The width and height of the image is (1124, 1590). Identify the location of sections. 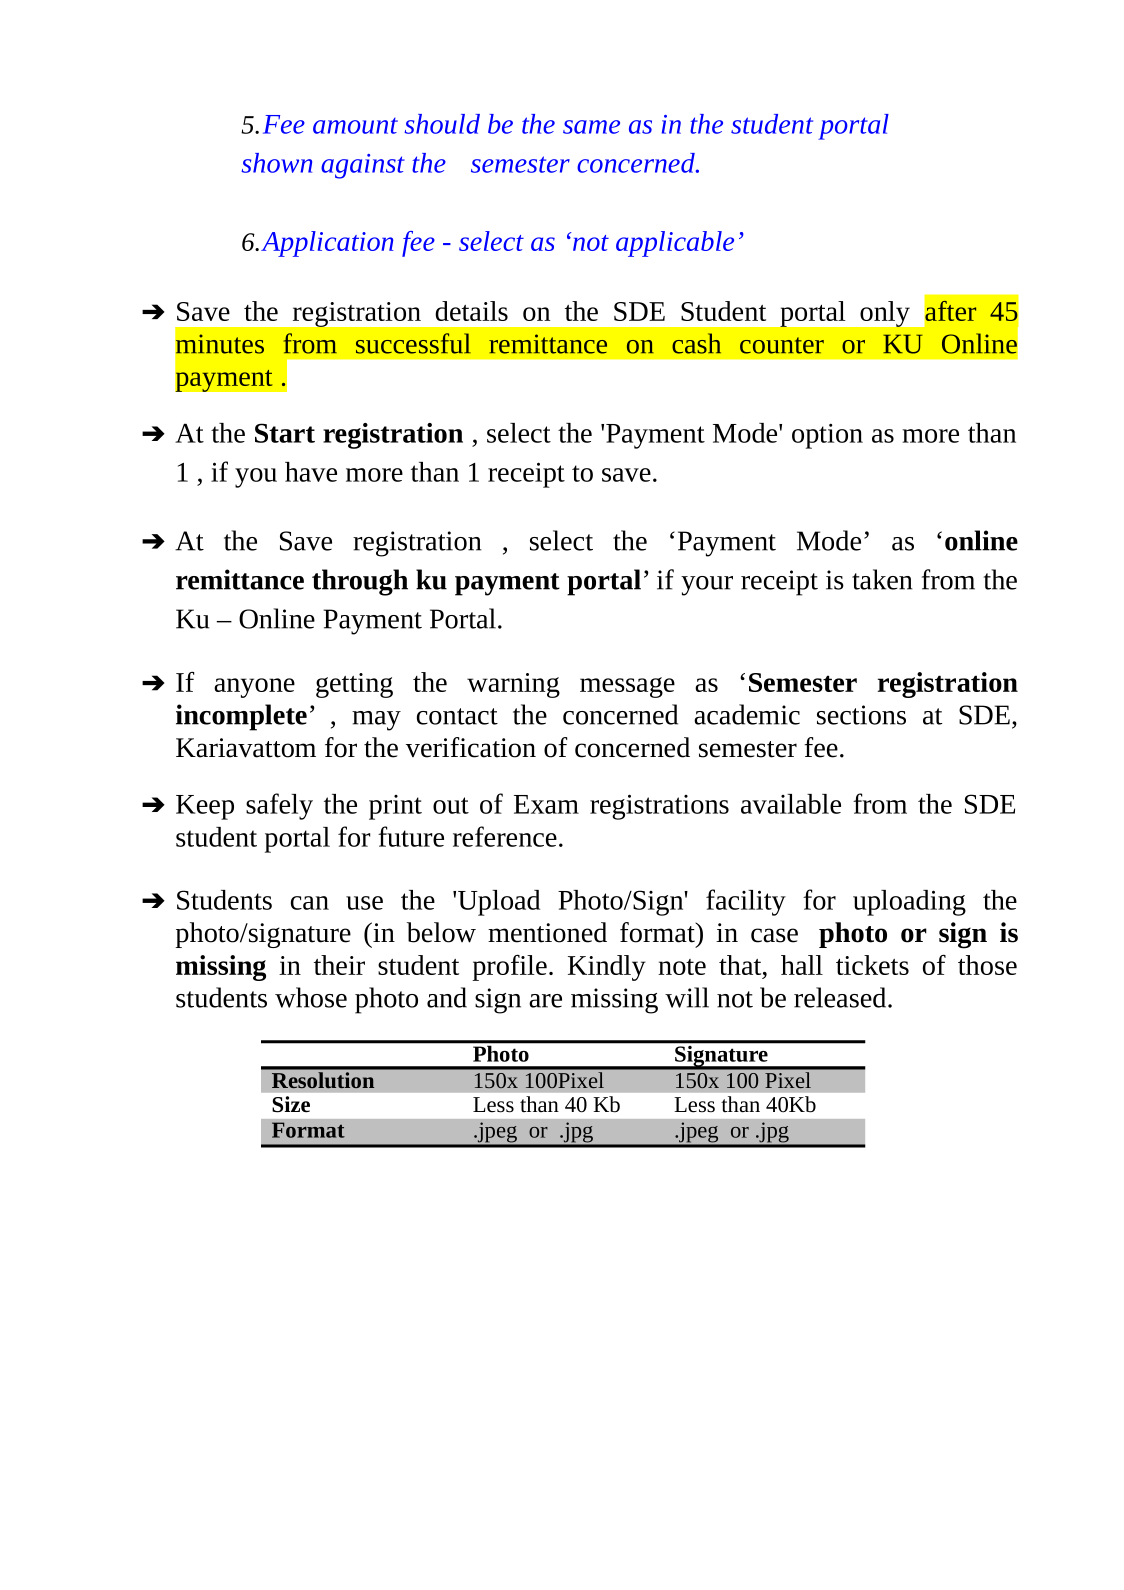
(861, 715).
